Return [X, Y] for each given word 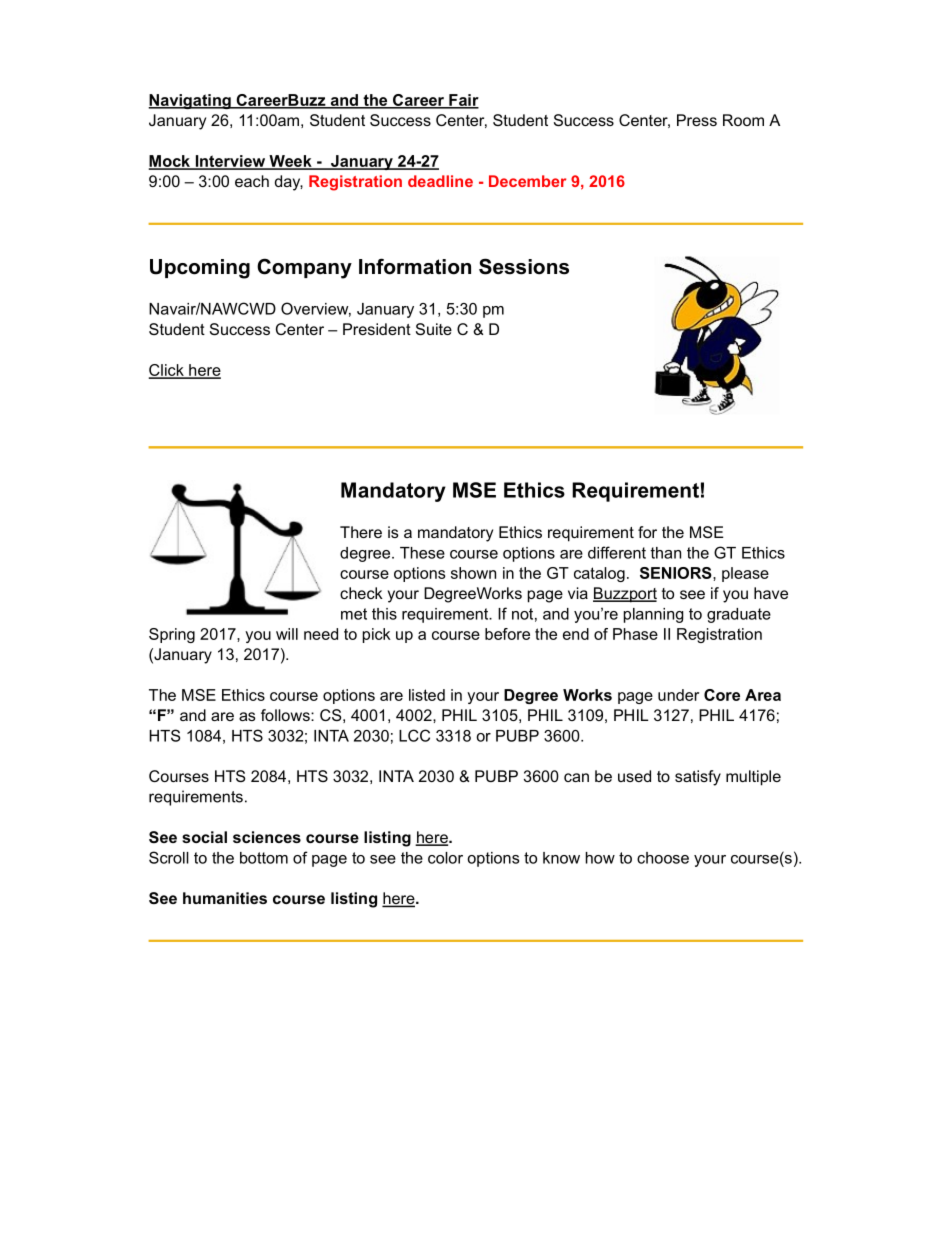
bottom [264, 858]
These [422, 553]
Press [697, 120]
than [665, 553]
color [445, 858]
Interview [230, 162]
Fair [463, 101]
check [361, 593]
